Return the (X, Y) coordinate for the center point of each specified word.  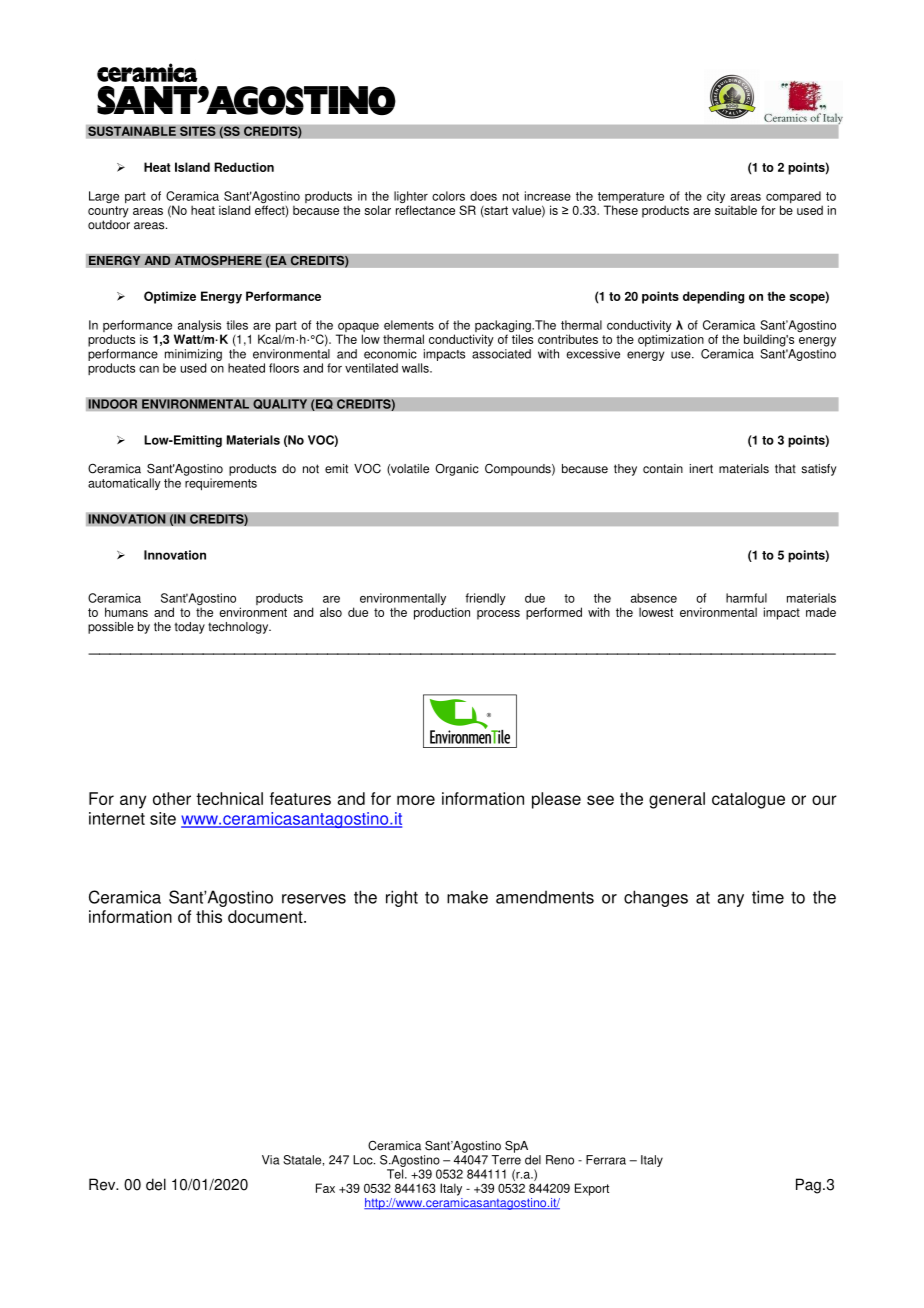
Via (271, 1160)
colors (448, 196)
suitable (736, 210)
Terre (506, 1160)
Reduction (244, 167)
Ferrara (606, 1160)
